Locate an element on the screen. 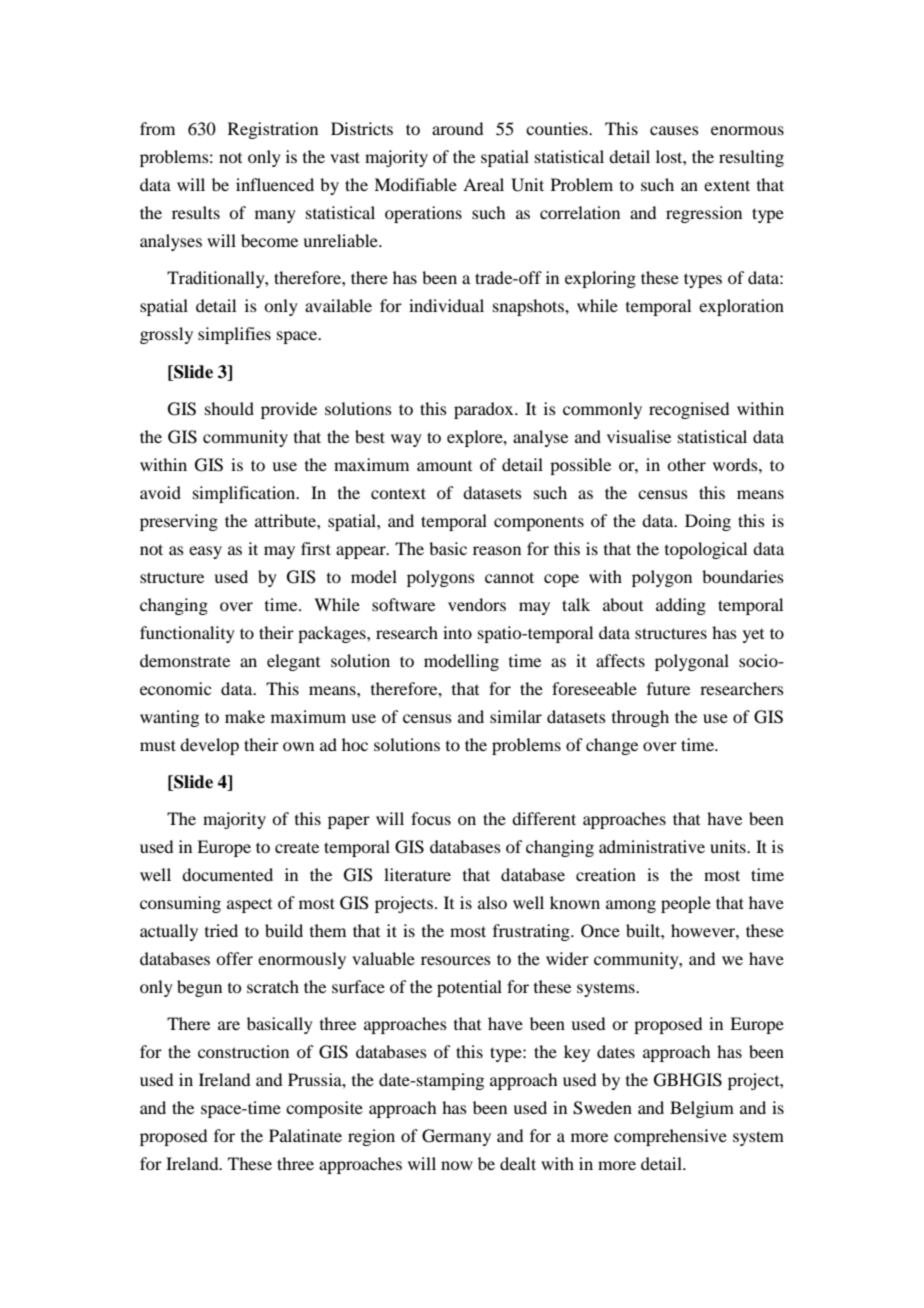  around is located at coordinates (457, 128).
